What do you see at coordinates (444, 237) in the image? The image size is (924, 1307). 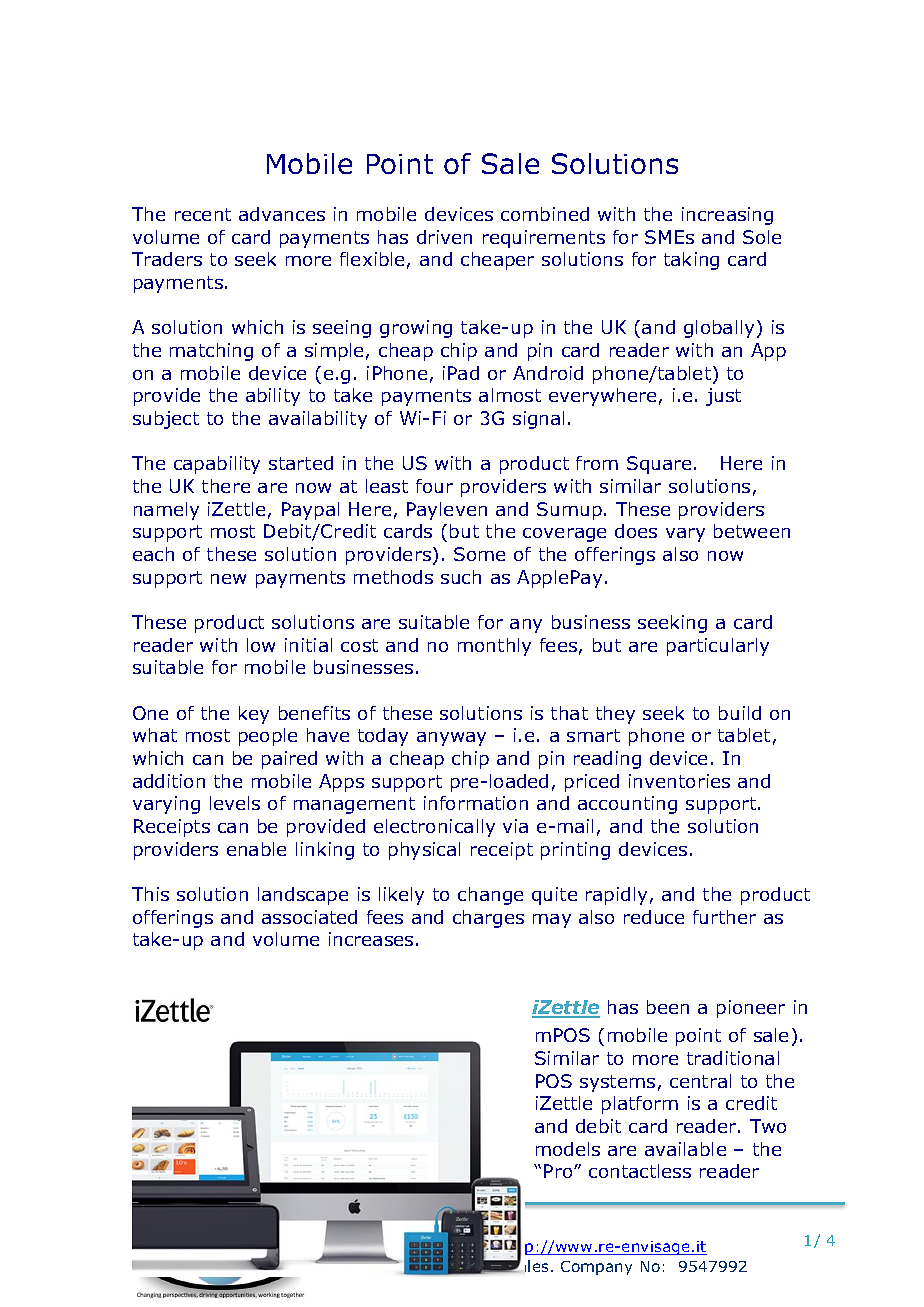 I see `driven` at bounding box center [444, 237].
